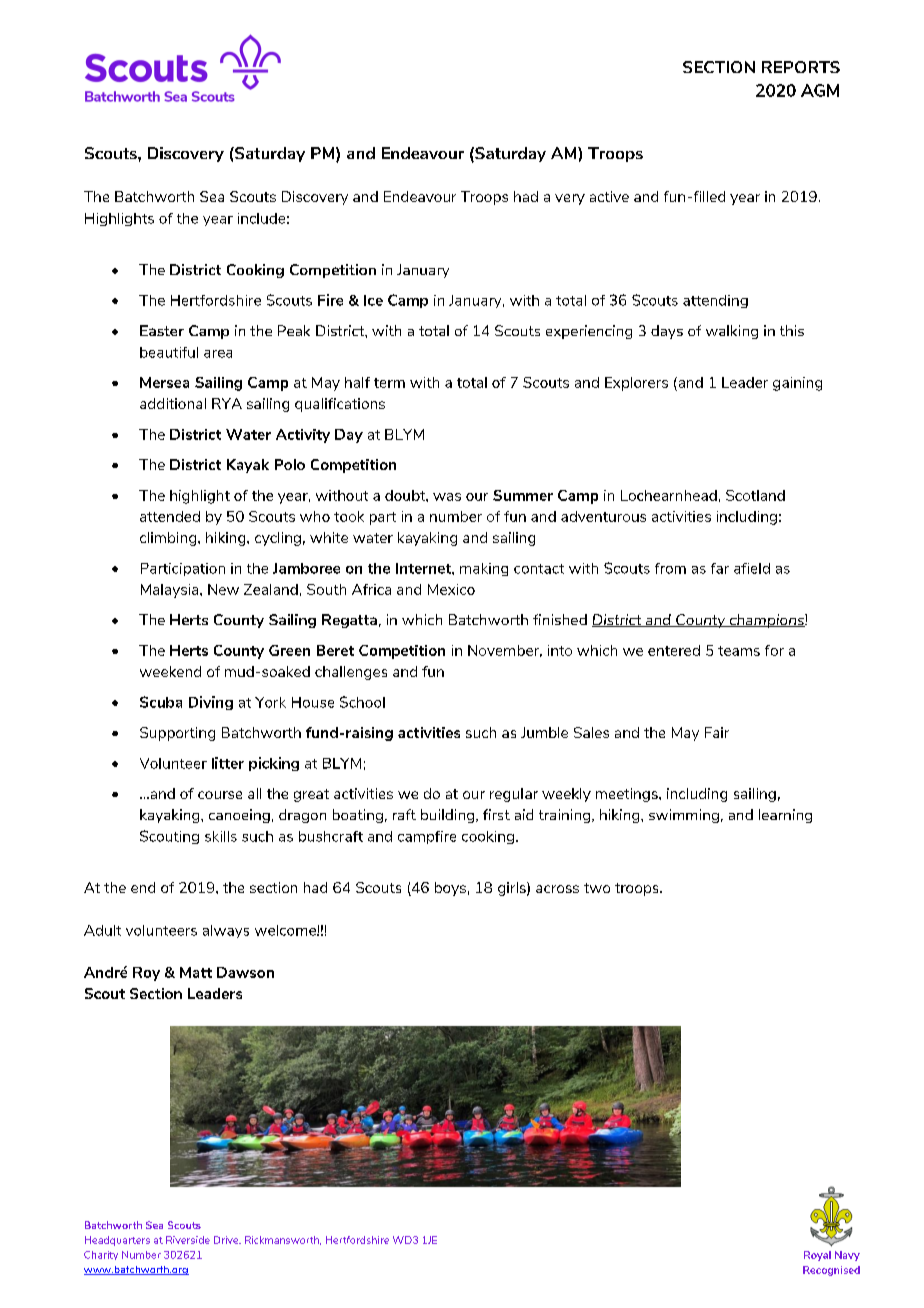 This screenshot has height=1308, width=924. What do you see at coordinates (188, 1240) in the screenshot?
I see `Riverside` at bounding box center [188, 1240].
